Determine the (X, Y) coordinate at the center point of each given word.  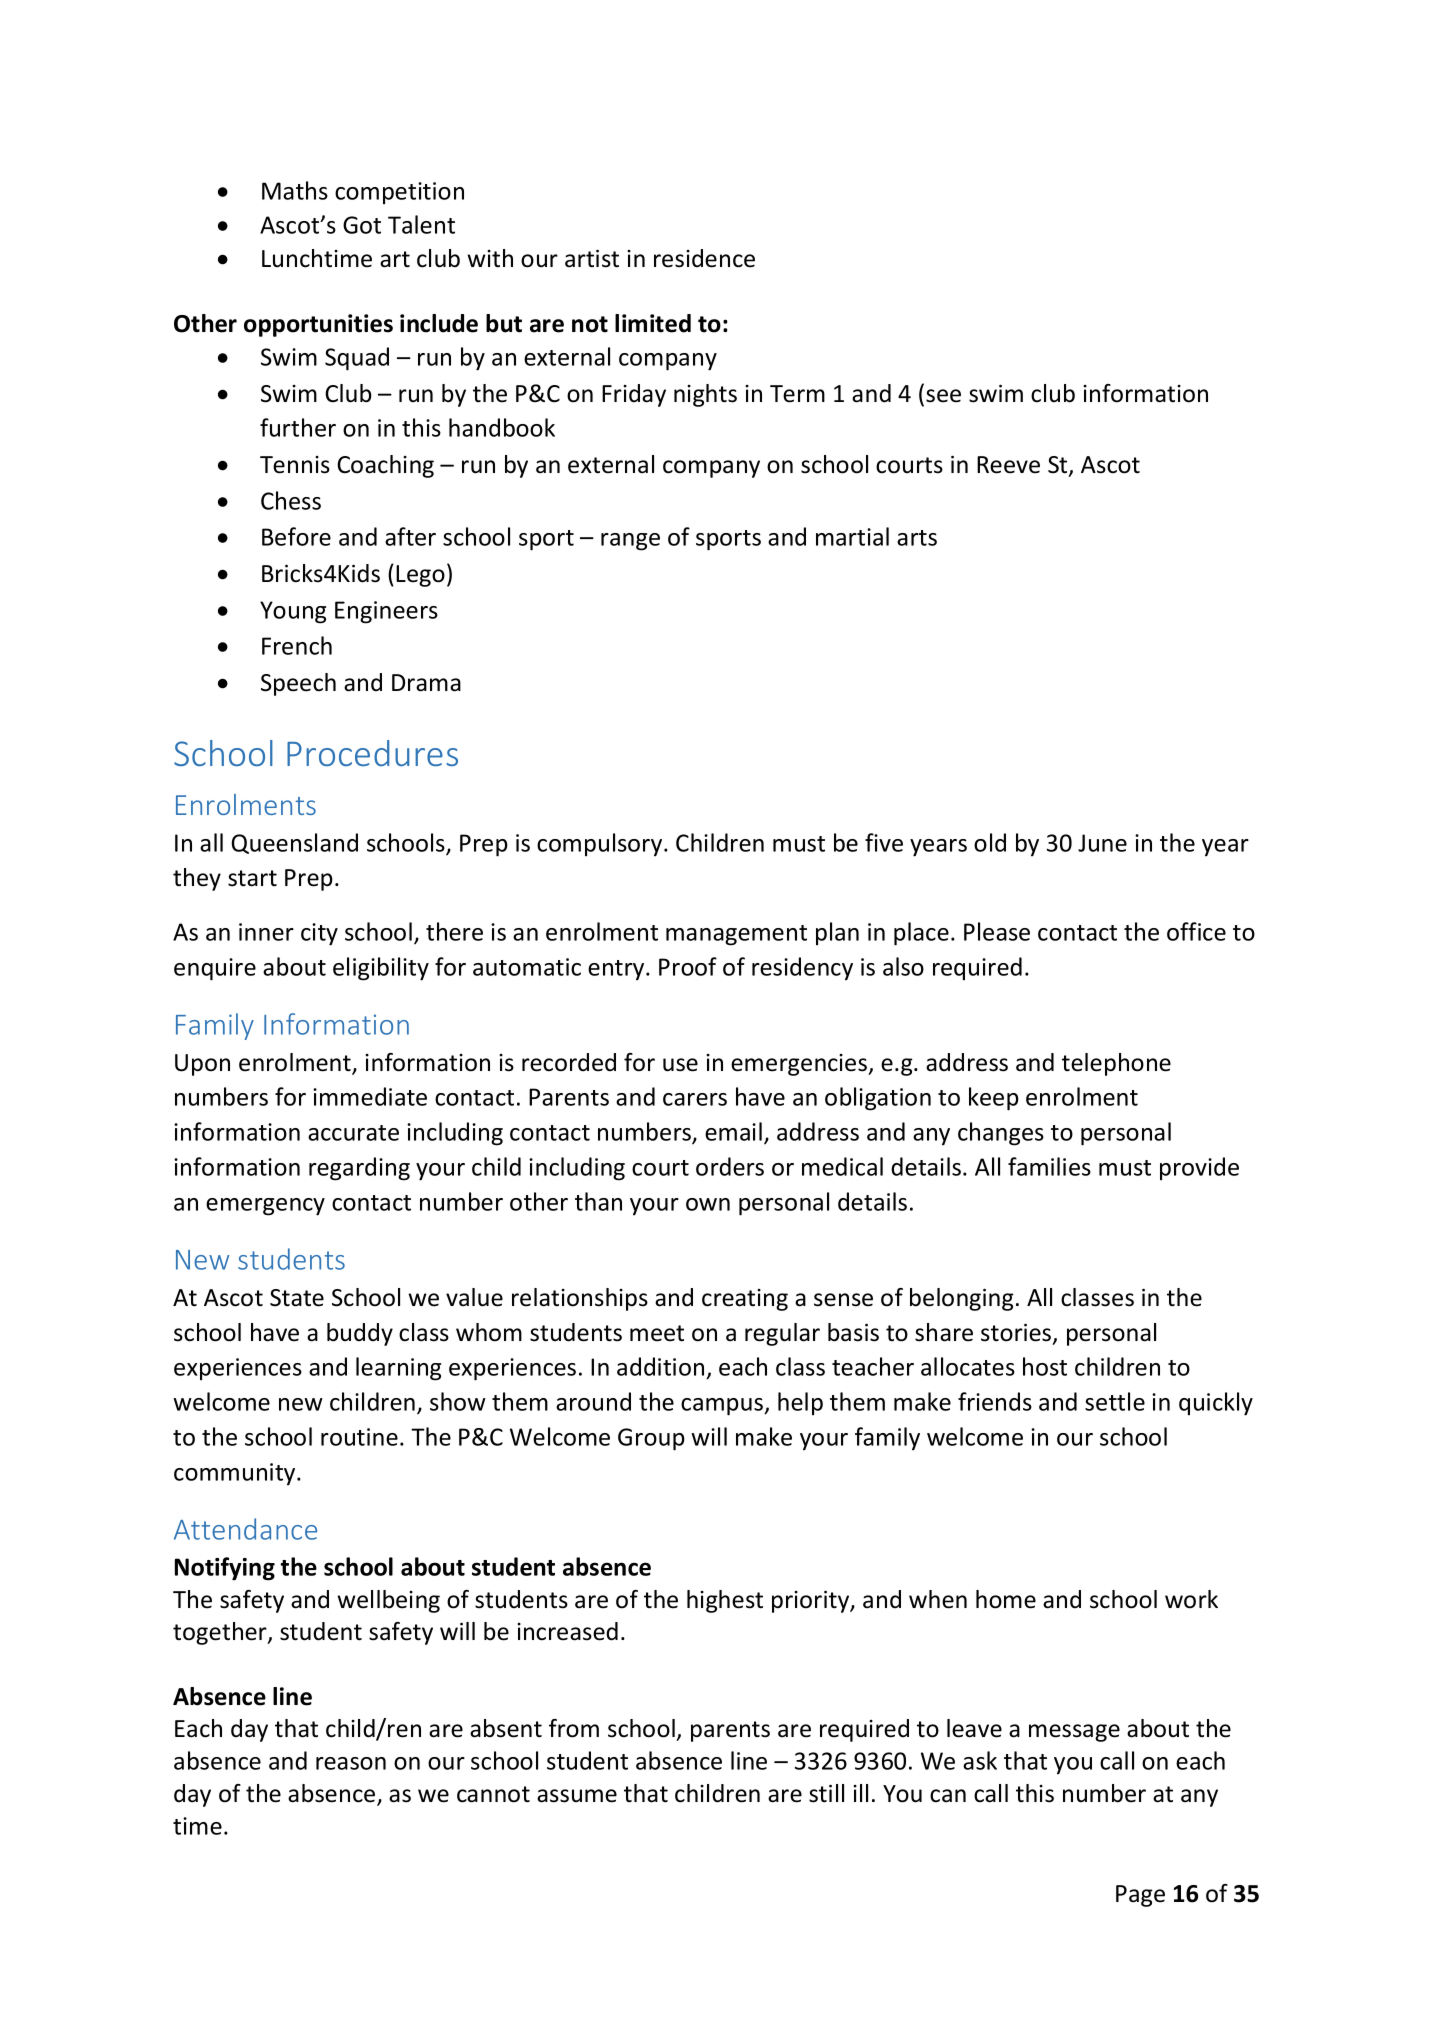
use (680, 1065)
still (826, 1793)
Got (362, 225)
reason (351, 1763)
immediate (370, 1096)
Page (1140, 1896)
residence (704, 258)
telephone (1116, 1064)
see (943, 396)
